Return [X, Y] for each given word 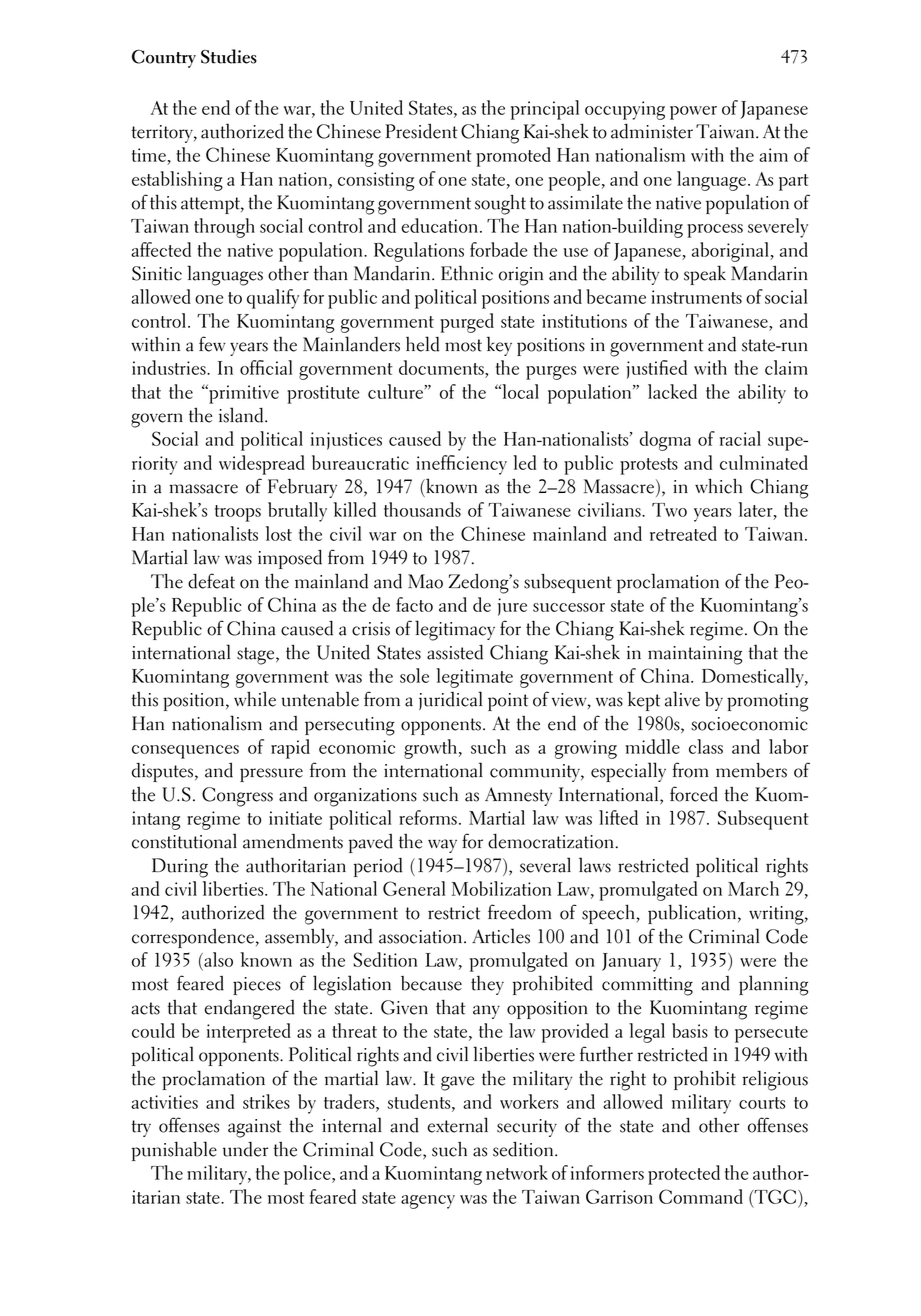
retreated [683, 533]
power [693, 113]
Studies [229, 56]
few [212, 344]
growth [430, 749]
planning [773, 985]
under [245, 1149]
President [421, 131]
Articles [501, 936]
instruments [696, 297]
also [217, 959]
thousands [422, 509]
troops [238, 513]
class [706, 746]
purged [467, 323]
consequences [185, 752]
